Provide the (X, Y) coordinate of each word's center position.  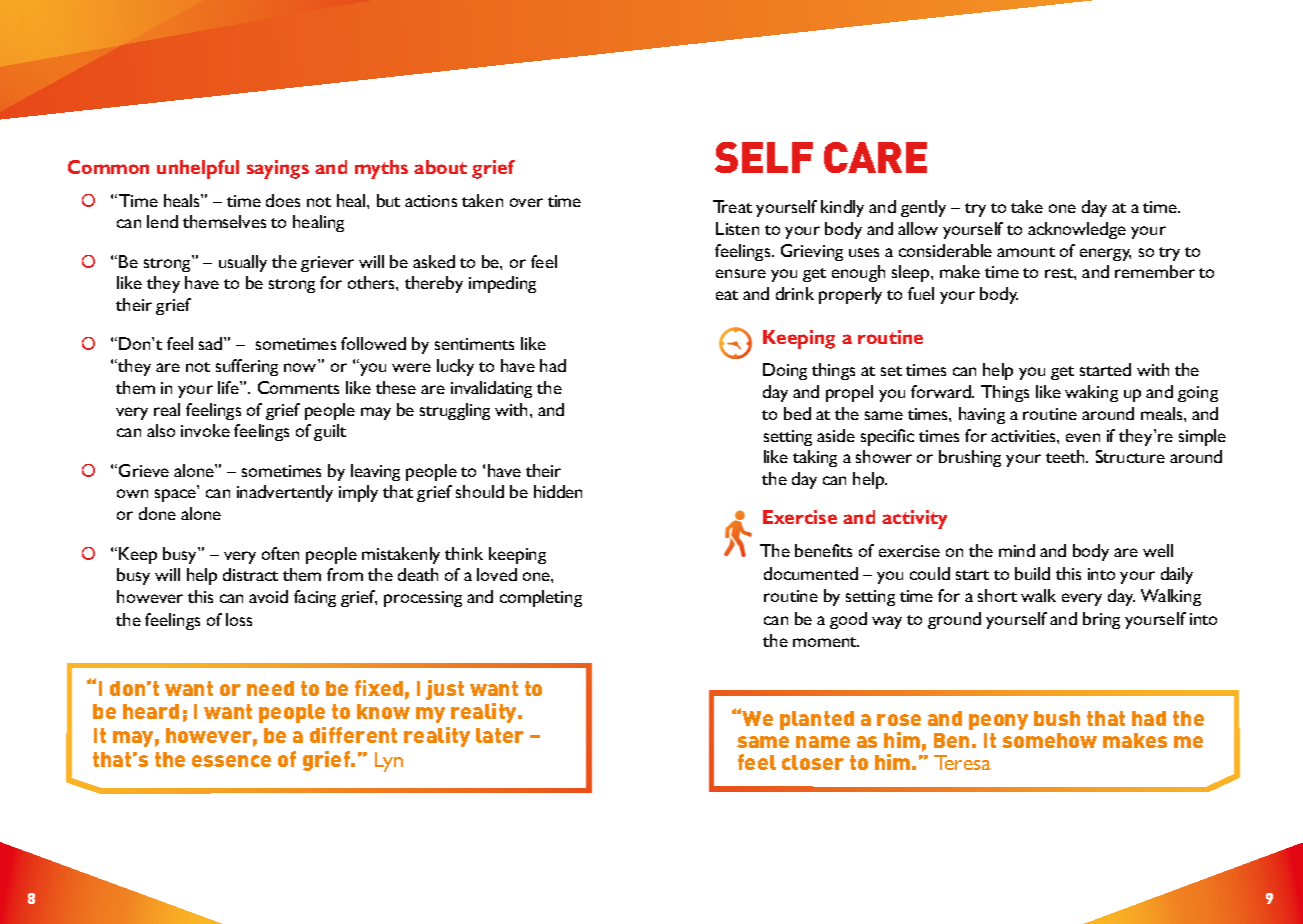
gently (923, 208)
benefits (823, 550)
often (280, 553)
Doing (785, 371)
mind (1017, 550)
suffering (247, 367)
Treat (732, 206)
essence (231, 761)
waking (1091, 393)
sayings (278, 169)
